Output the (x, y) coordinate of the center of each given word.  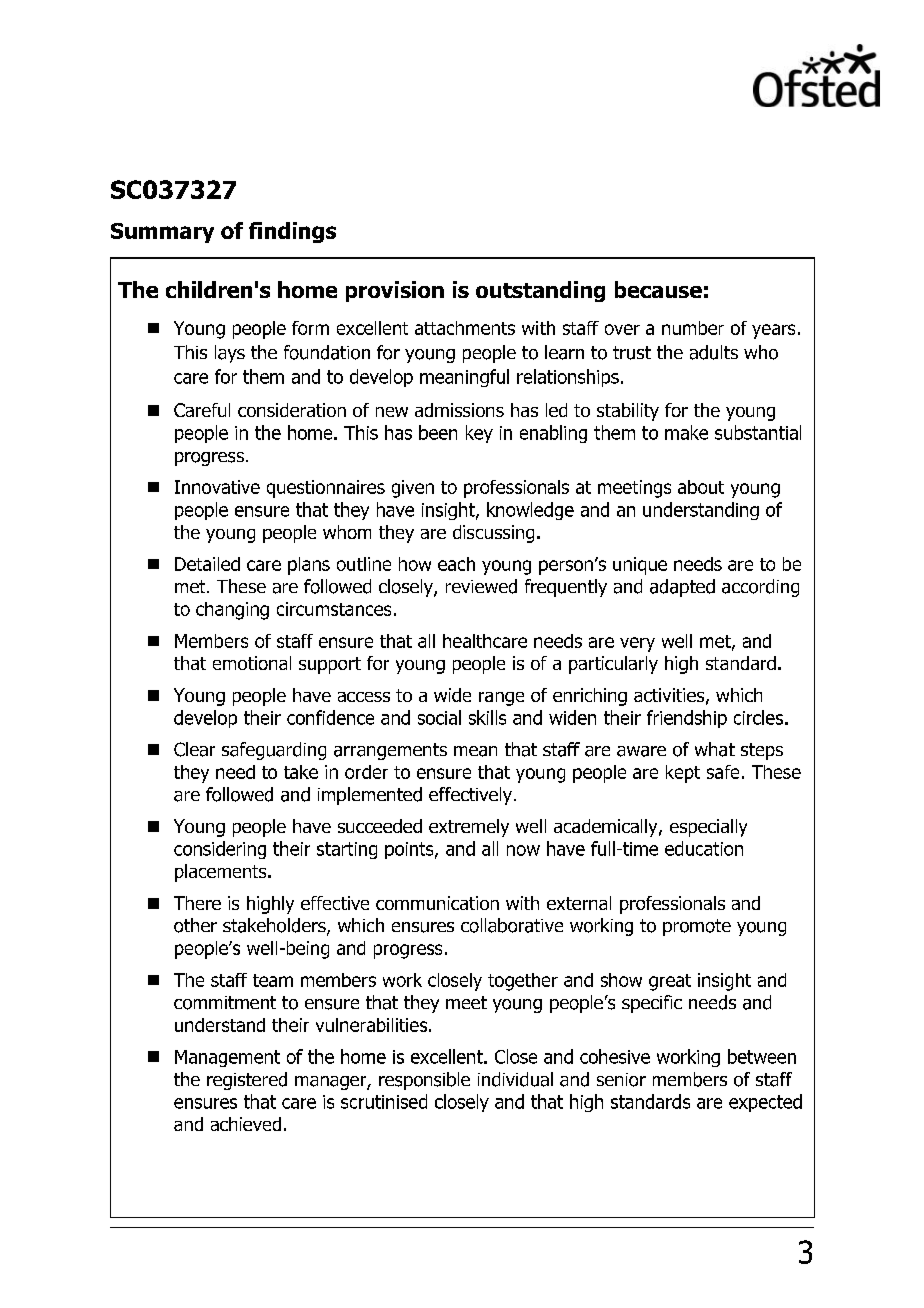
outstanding (540, 291)
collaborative (512, 925)
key (479, 434)
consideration (292, 410)
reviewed (481, 586)
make (686, 432)
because (658, 289)
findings (292, 232)
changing (232, 611)
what (715, 749)
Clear (194, 749)
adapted (682, 588)
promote (697, 927)
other (195, 925)
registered (247, 1081)
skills (487, 717)
